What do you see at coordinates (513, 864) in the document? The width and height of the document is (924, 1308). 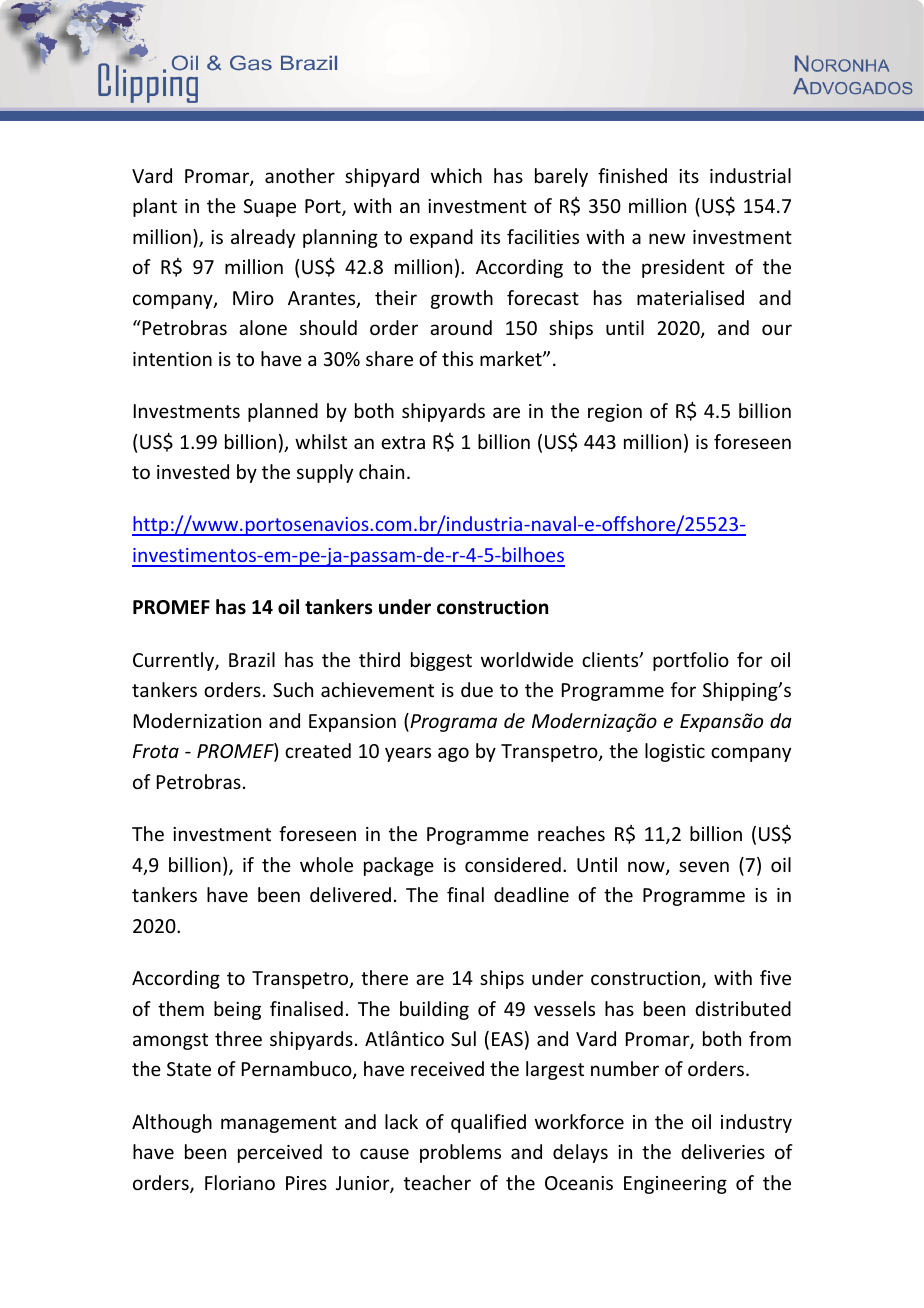 I see `considered` at bounding box center [513, 864].
